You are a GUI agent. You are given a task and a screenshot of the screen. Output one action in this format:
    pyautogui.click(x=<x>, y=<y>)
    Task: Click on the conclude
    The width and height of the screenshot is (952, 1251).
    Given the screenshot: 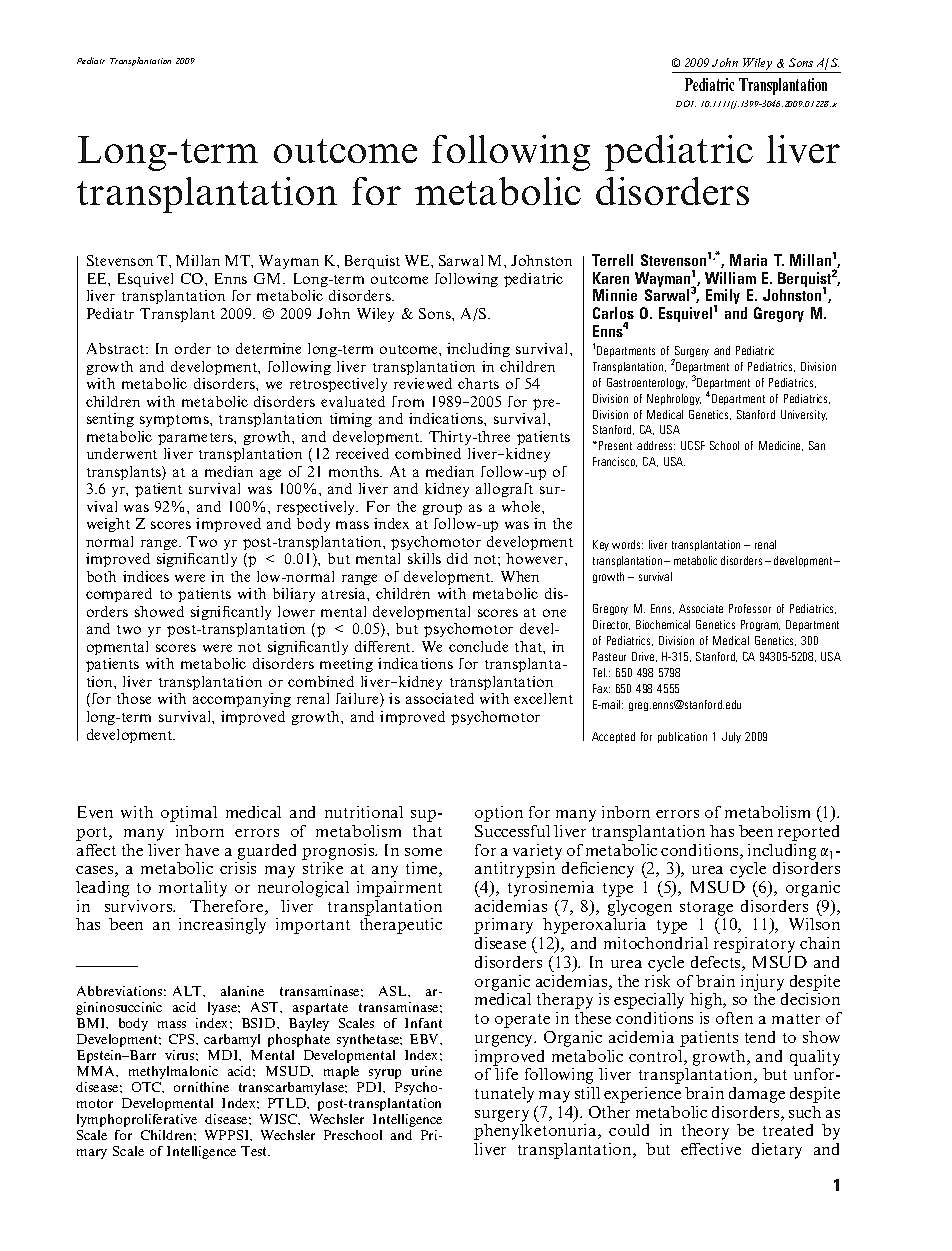 What is the action you would take?
    pyautogui.click(x=478, y=646)
